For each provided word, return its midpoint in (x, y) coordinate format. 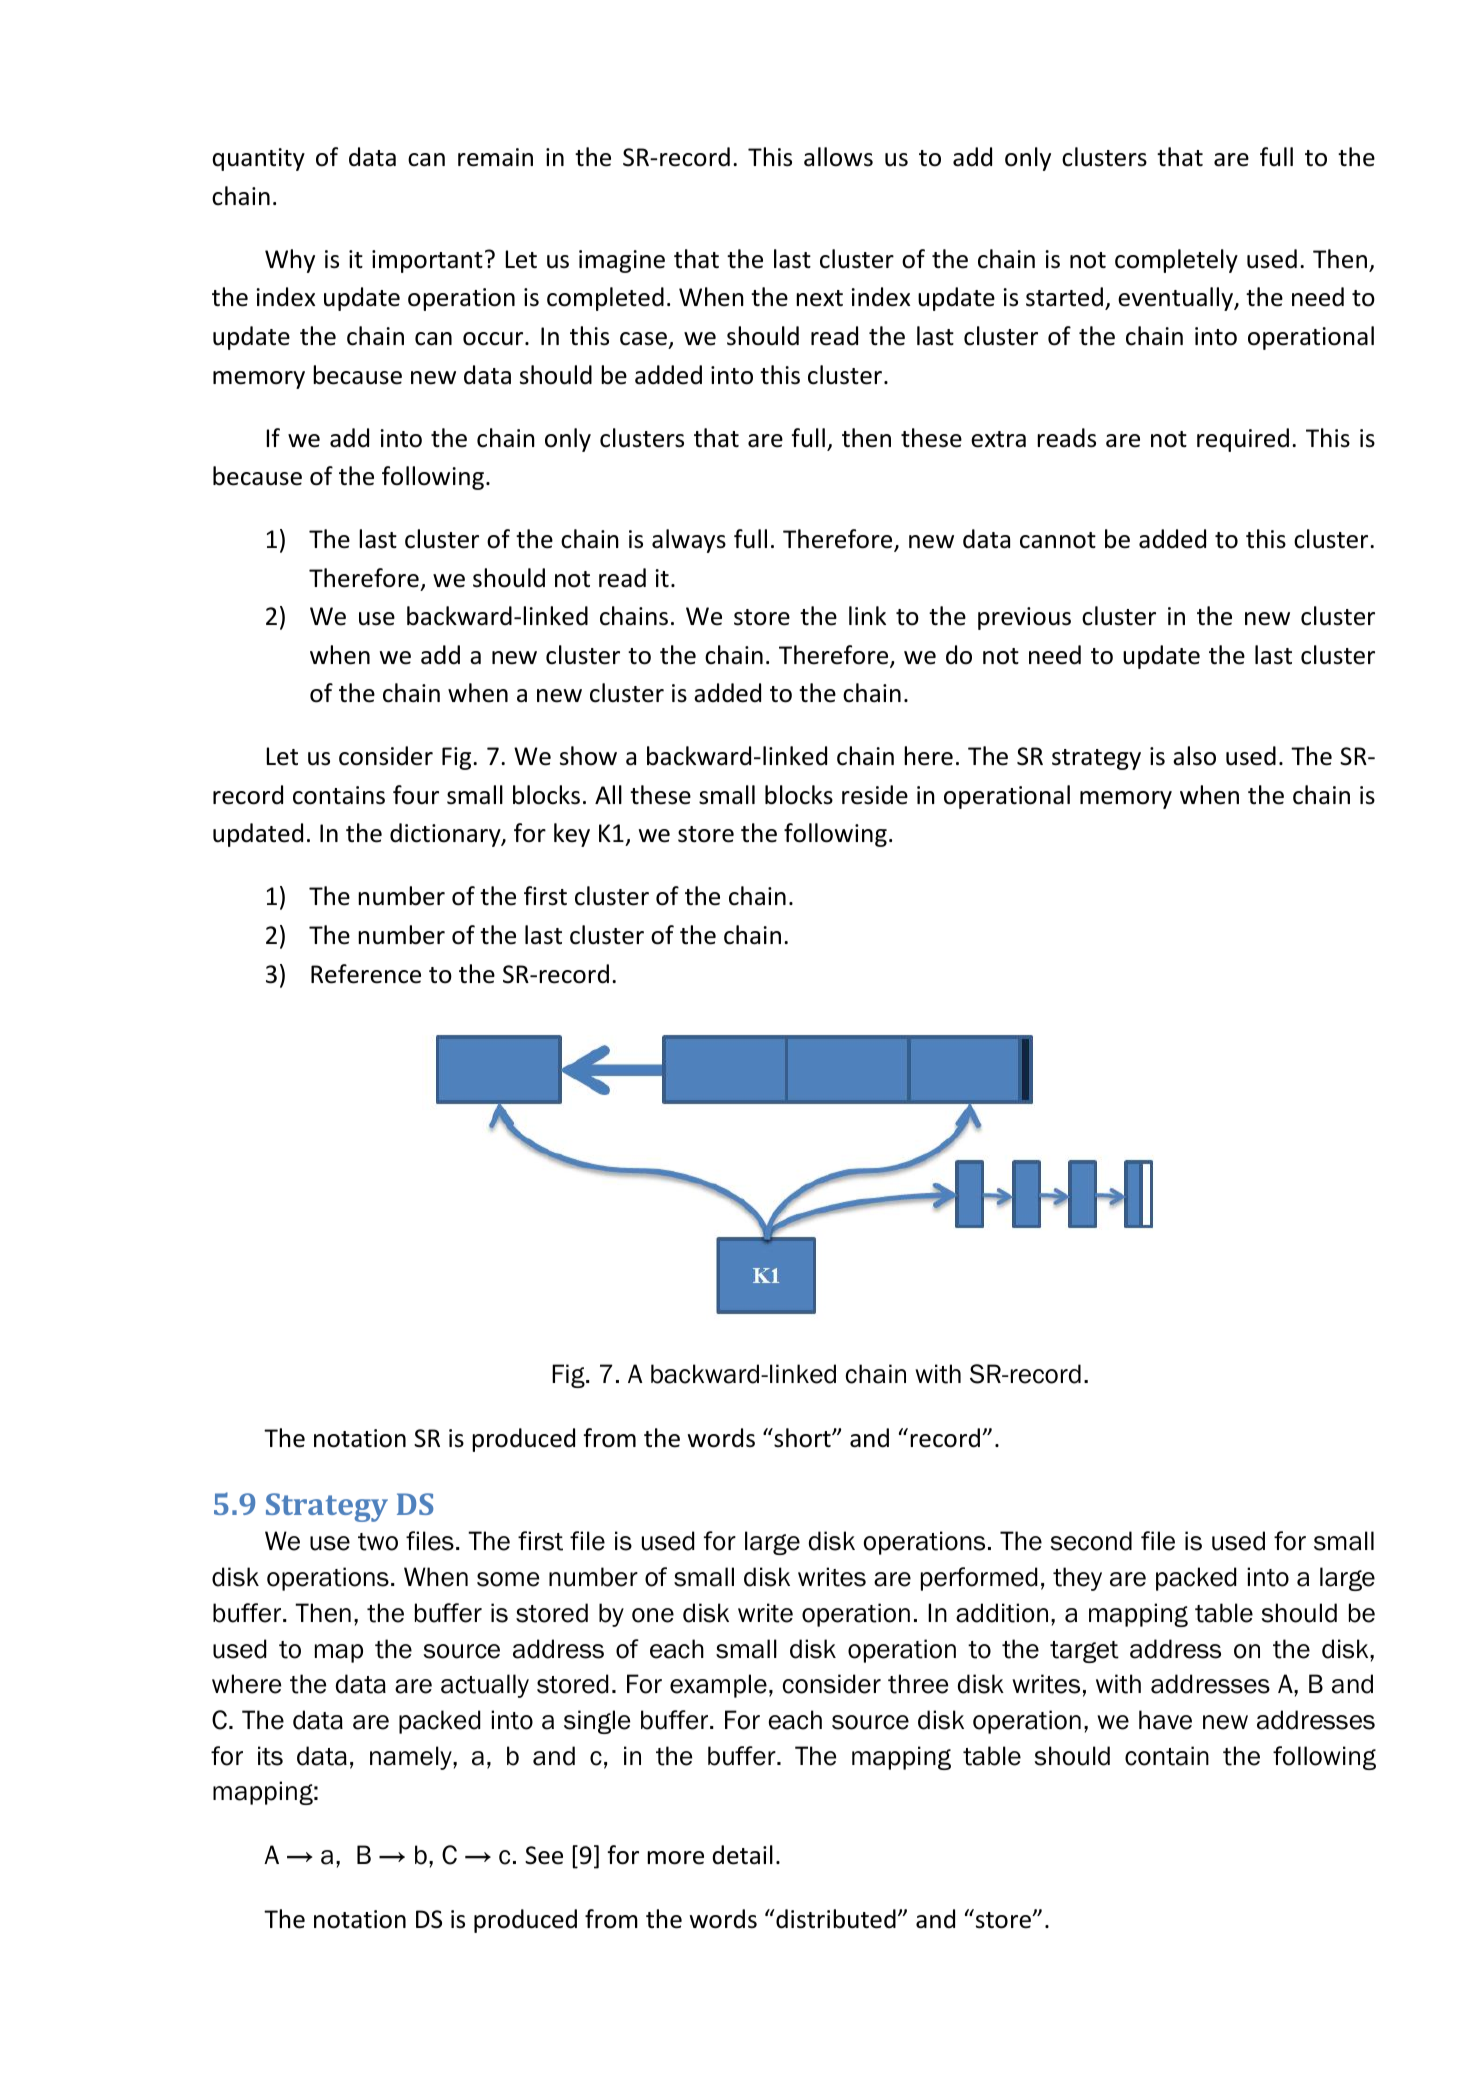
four (416, 795)
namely (412, 1758)
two (378, 1542)
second (1091, 1541)
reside (875, 795)
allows (838, 157)
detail (742, 1855)
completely (1176, 261)
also (1194, 756)
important (427, 261)
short (802, 1438)
